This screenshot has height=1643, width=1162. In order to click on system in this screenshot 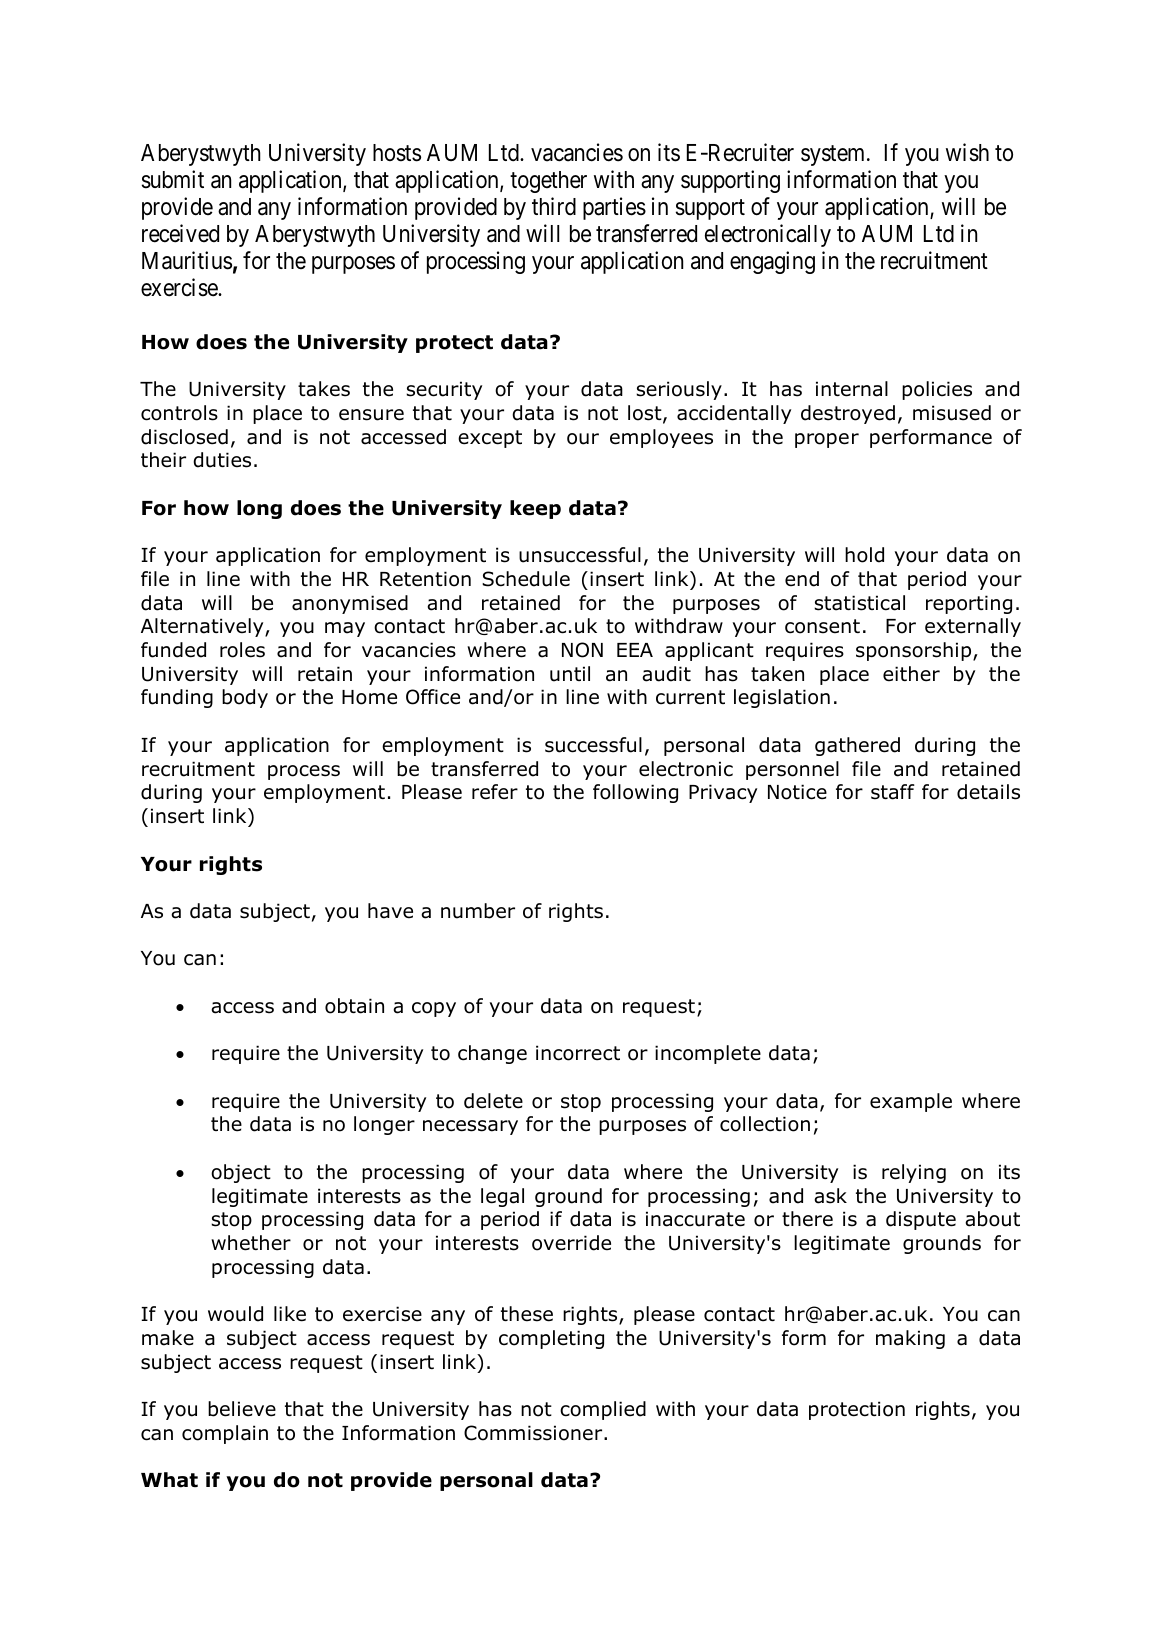, I will do `click(834, 156)`.
